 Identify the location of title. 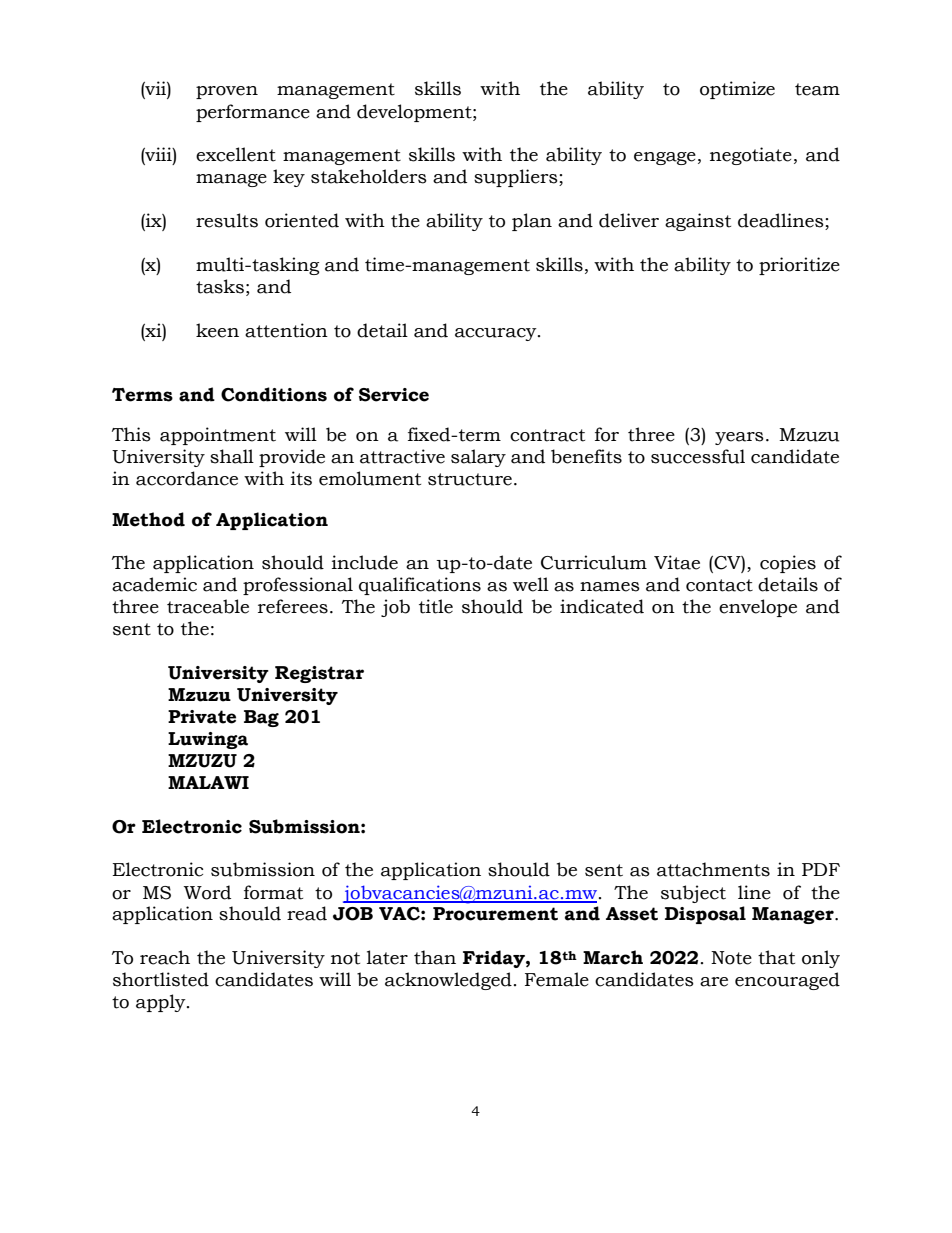
(436, 606).
